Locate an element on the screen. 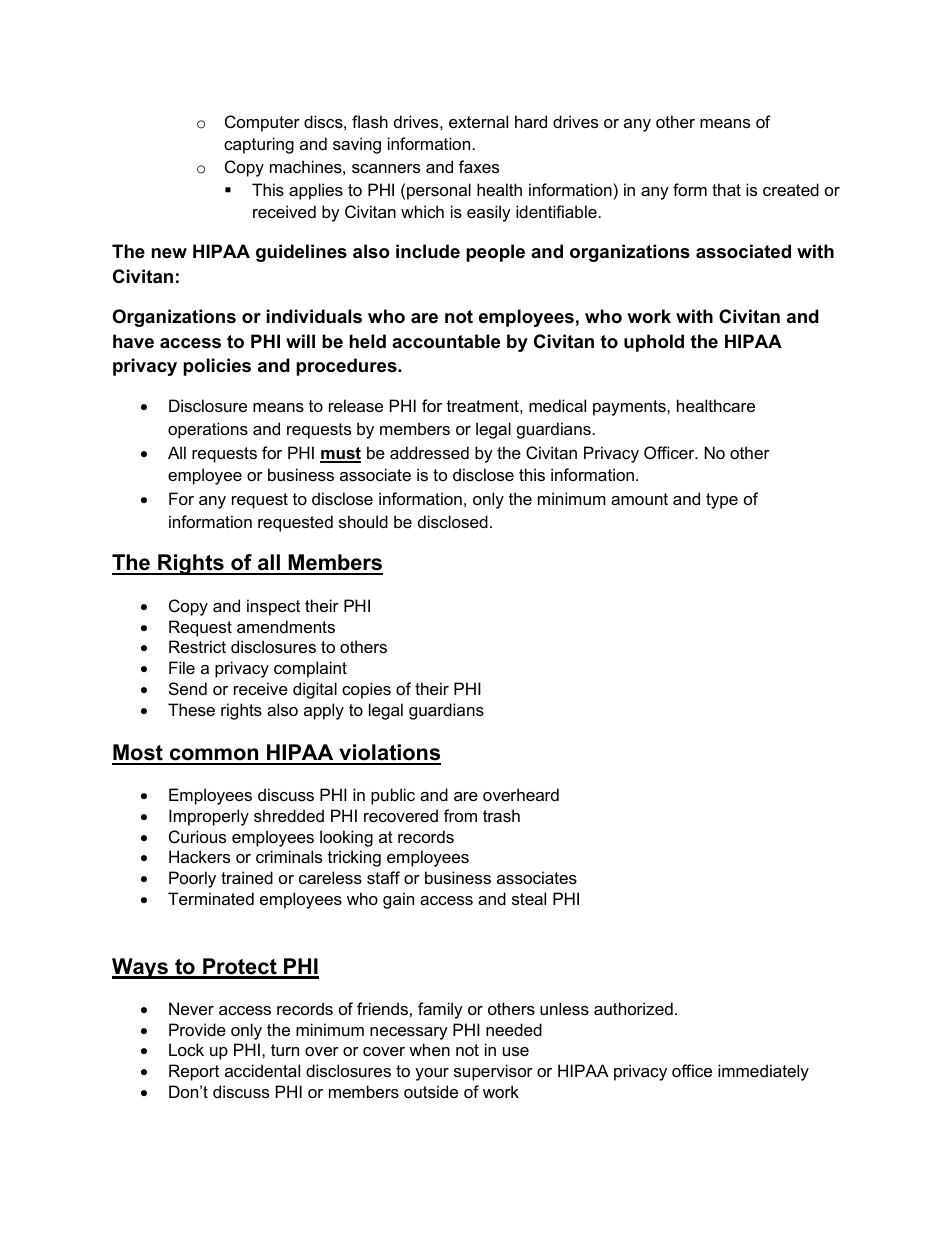  faxes is located at coordinates (479, 166).
